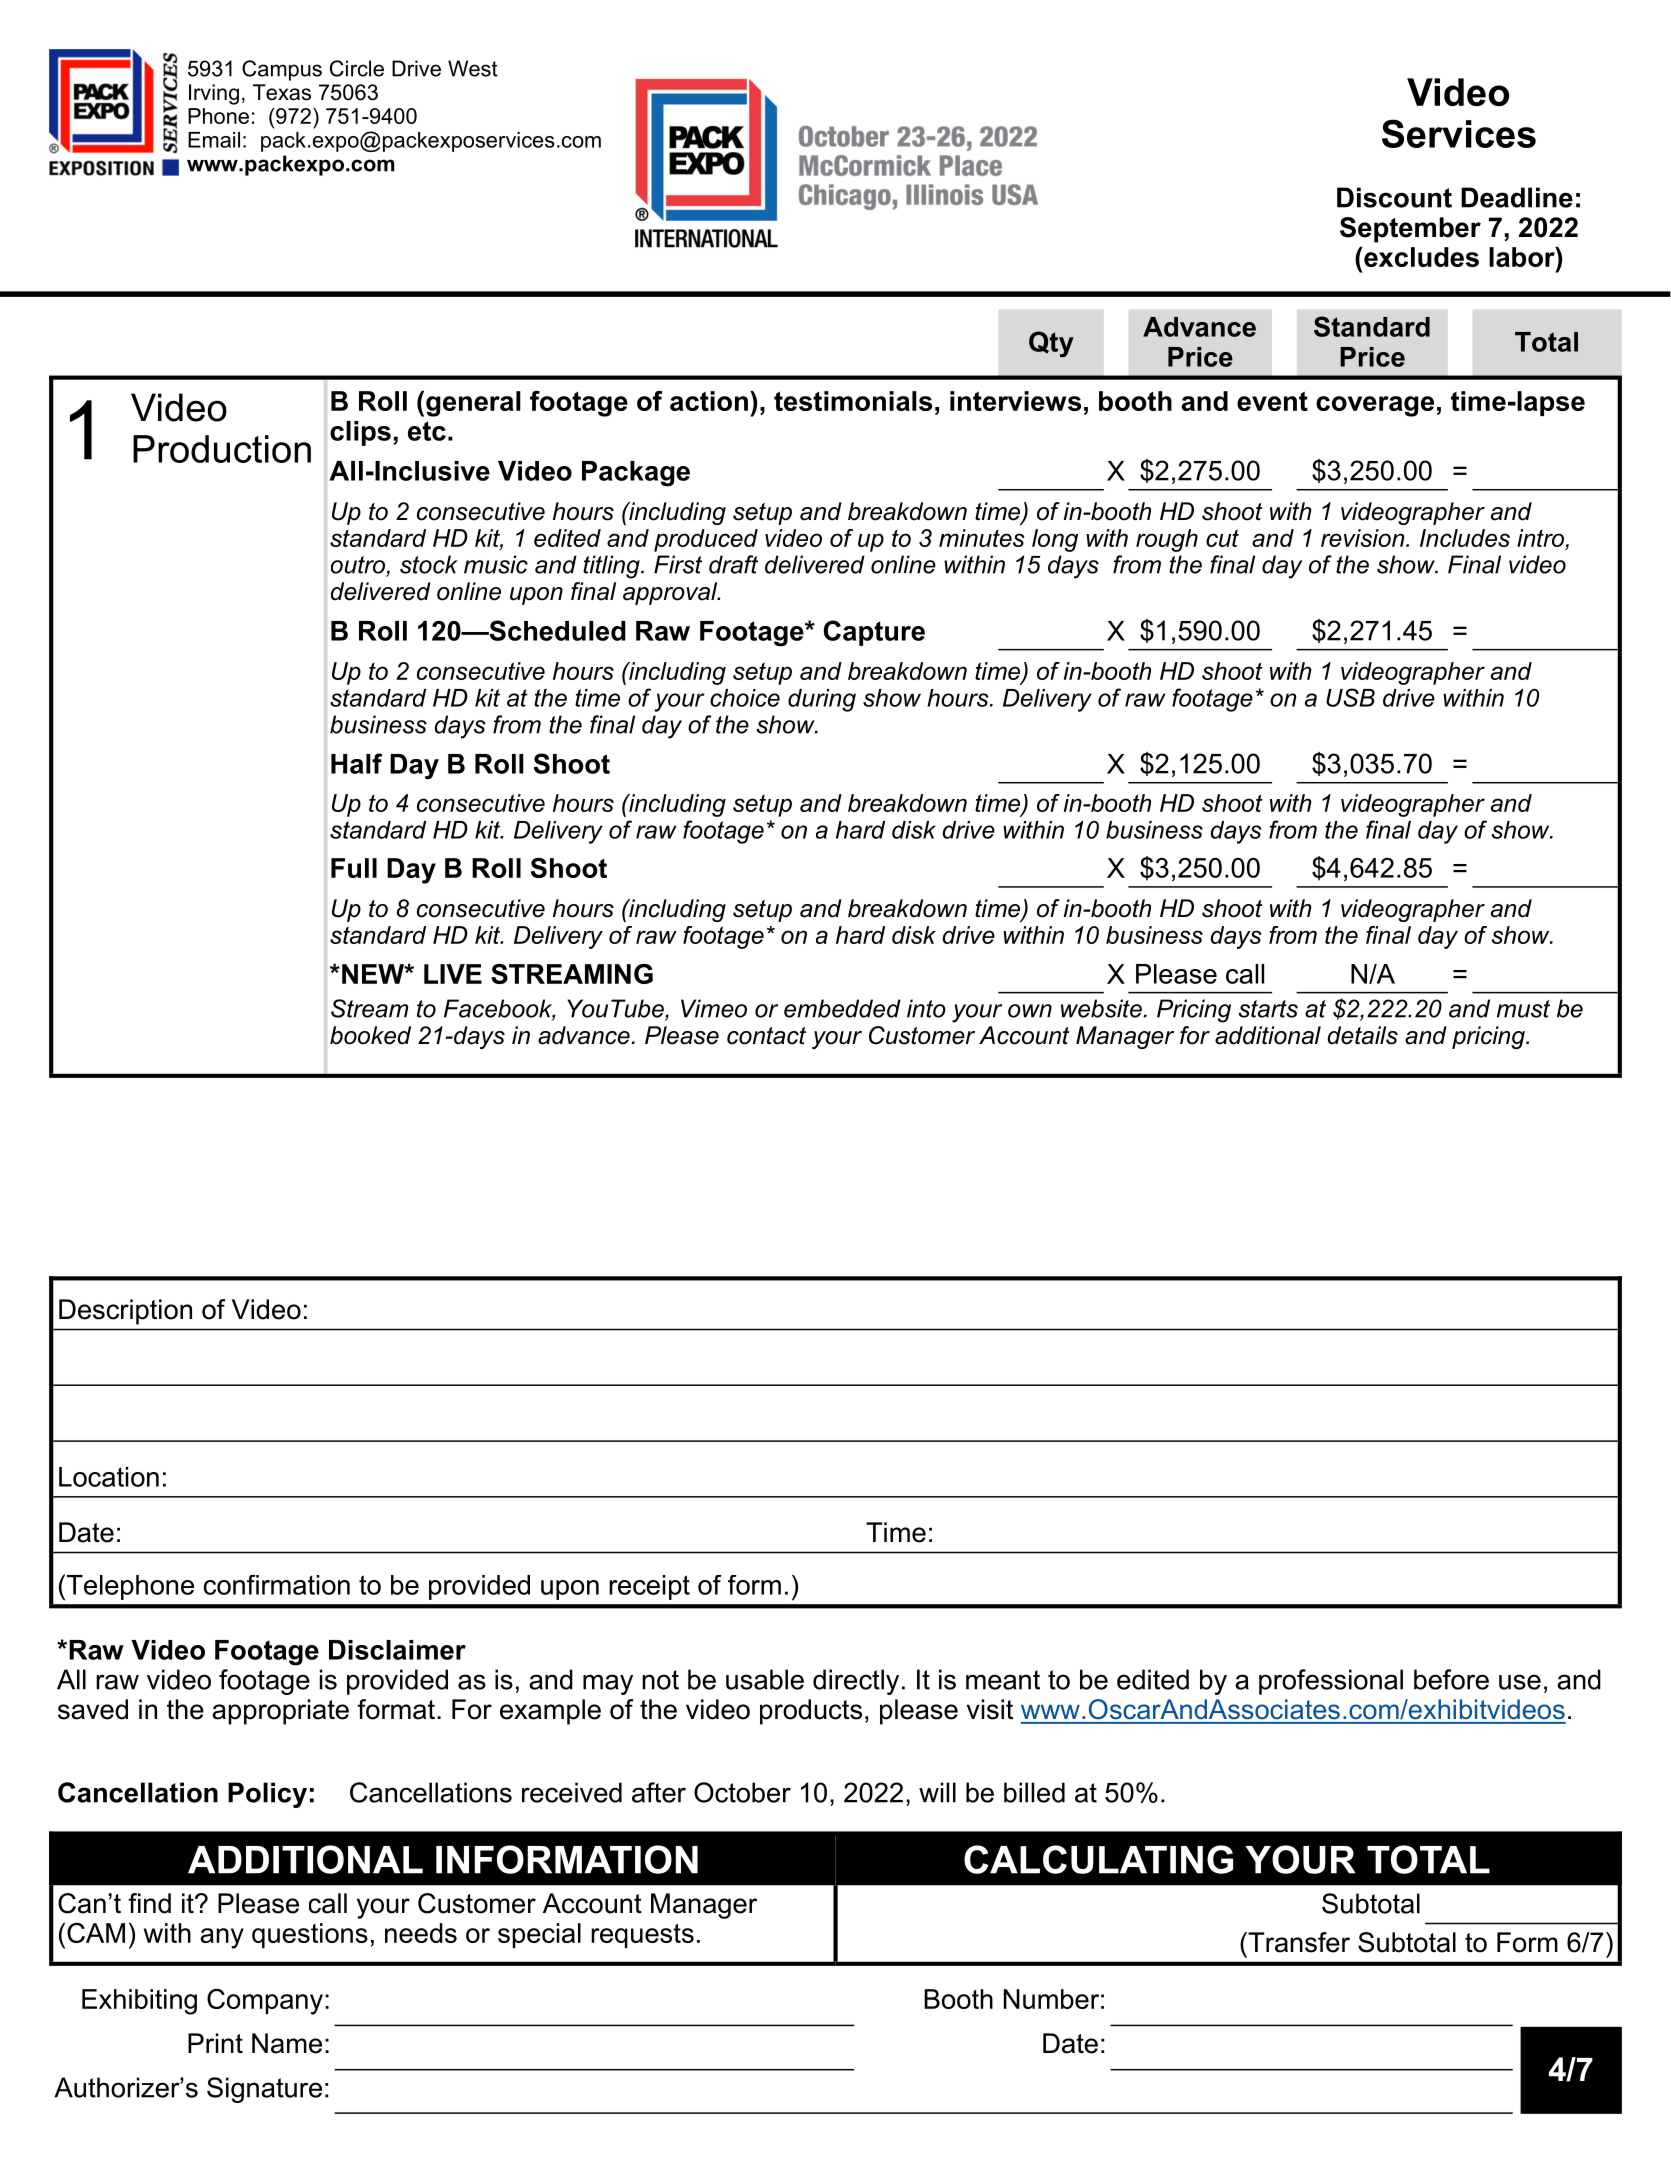  What do you see at coordinates (214, 140) in the screenshot?
I see `Email` at bounding box center [214, 140].
